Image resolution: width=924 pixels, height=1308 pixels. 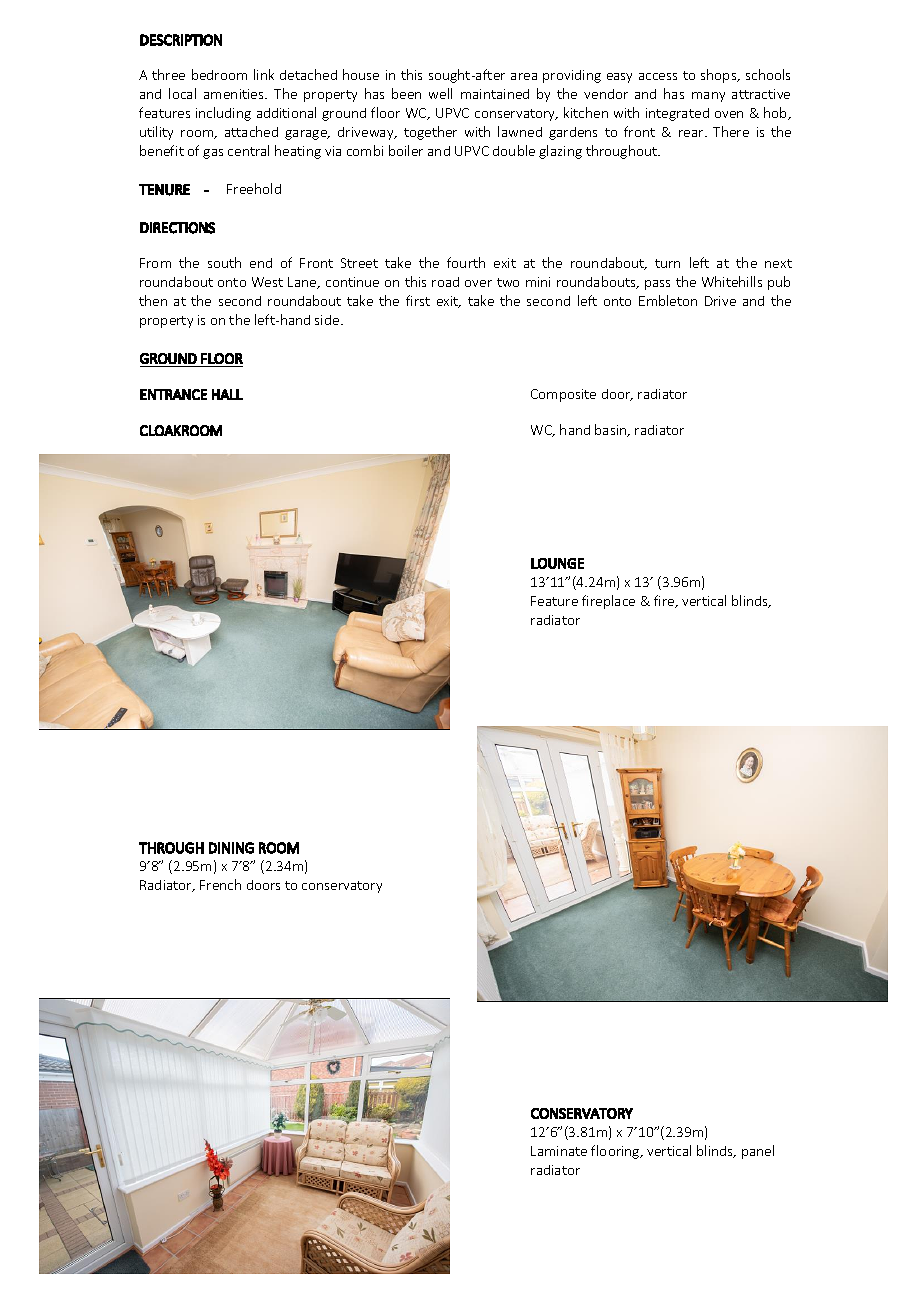 What do you see at coordinates (227, 394) in the screenshot?
I see `HALL` at bounding box center [227, 394].
